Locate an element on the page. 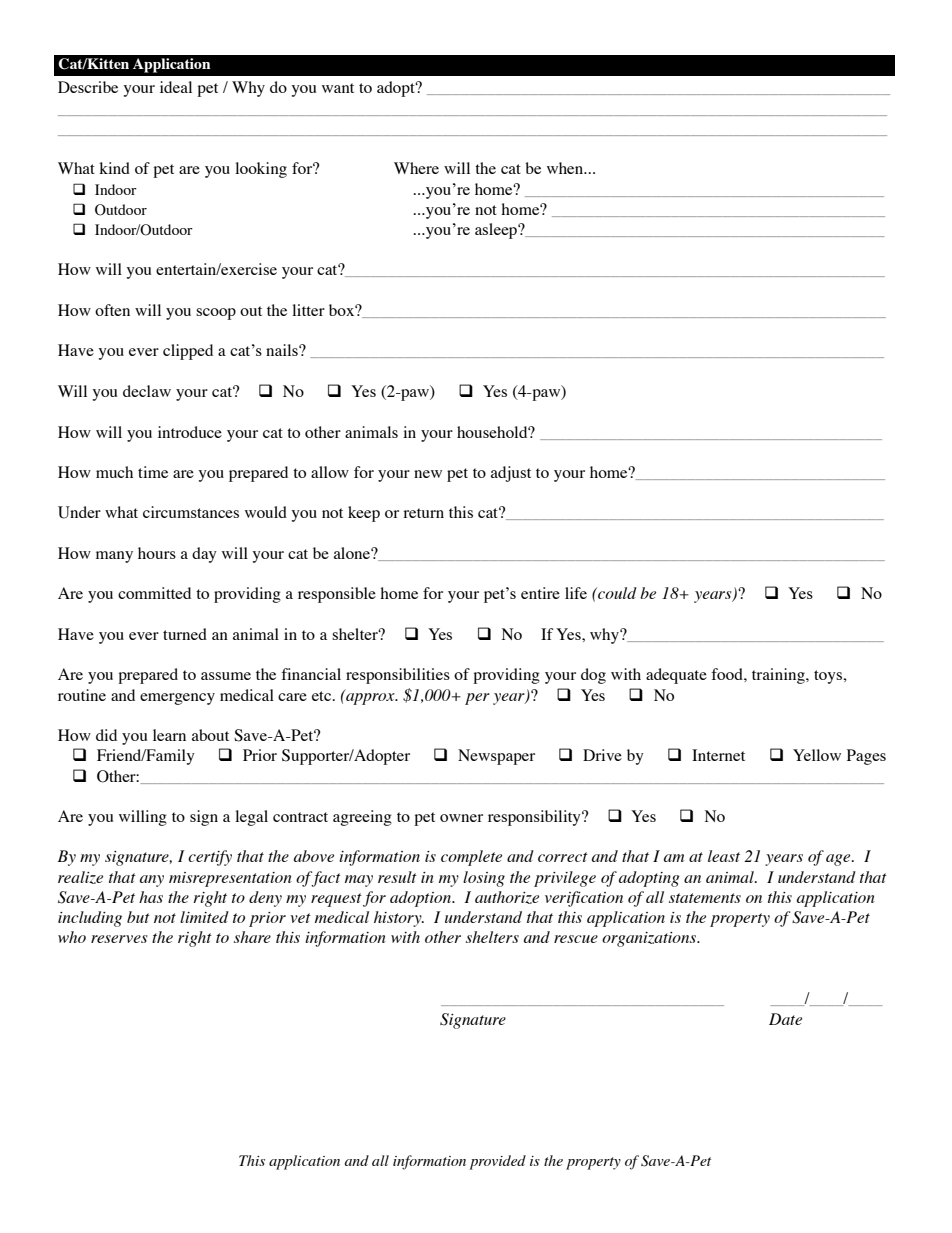 The width and height of the image is (952, 1233). training is located at coordinates (779, 676).
